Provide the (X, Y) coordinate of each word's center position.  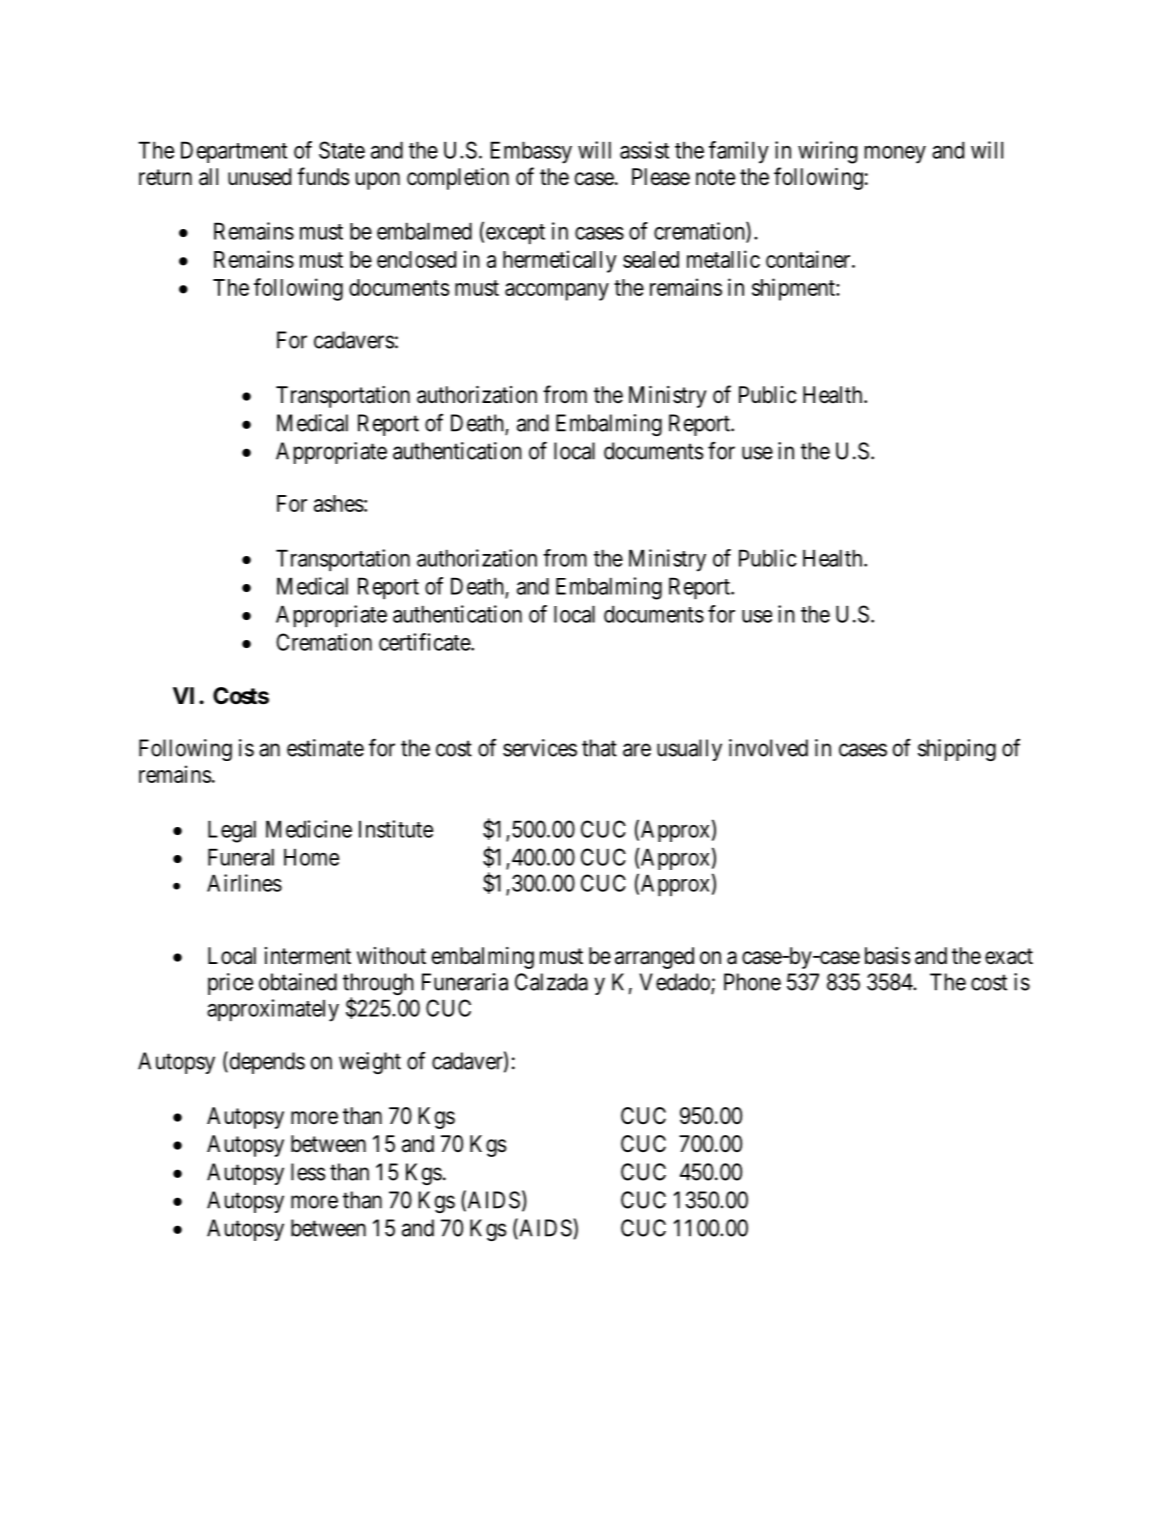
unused (259, 177)
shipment (794, 289)
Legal (232, 831)
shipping (957, 750)
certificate (425, 642)
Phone (752, 982)
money (895, 154)
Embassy (531, 152)
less (308, 1172)
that (599, 748)
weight (370, 1063)
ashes (339, 503)
